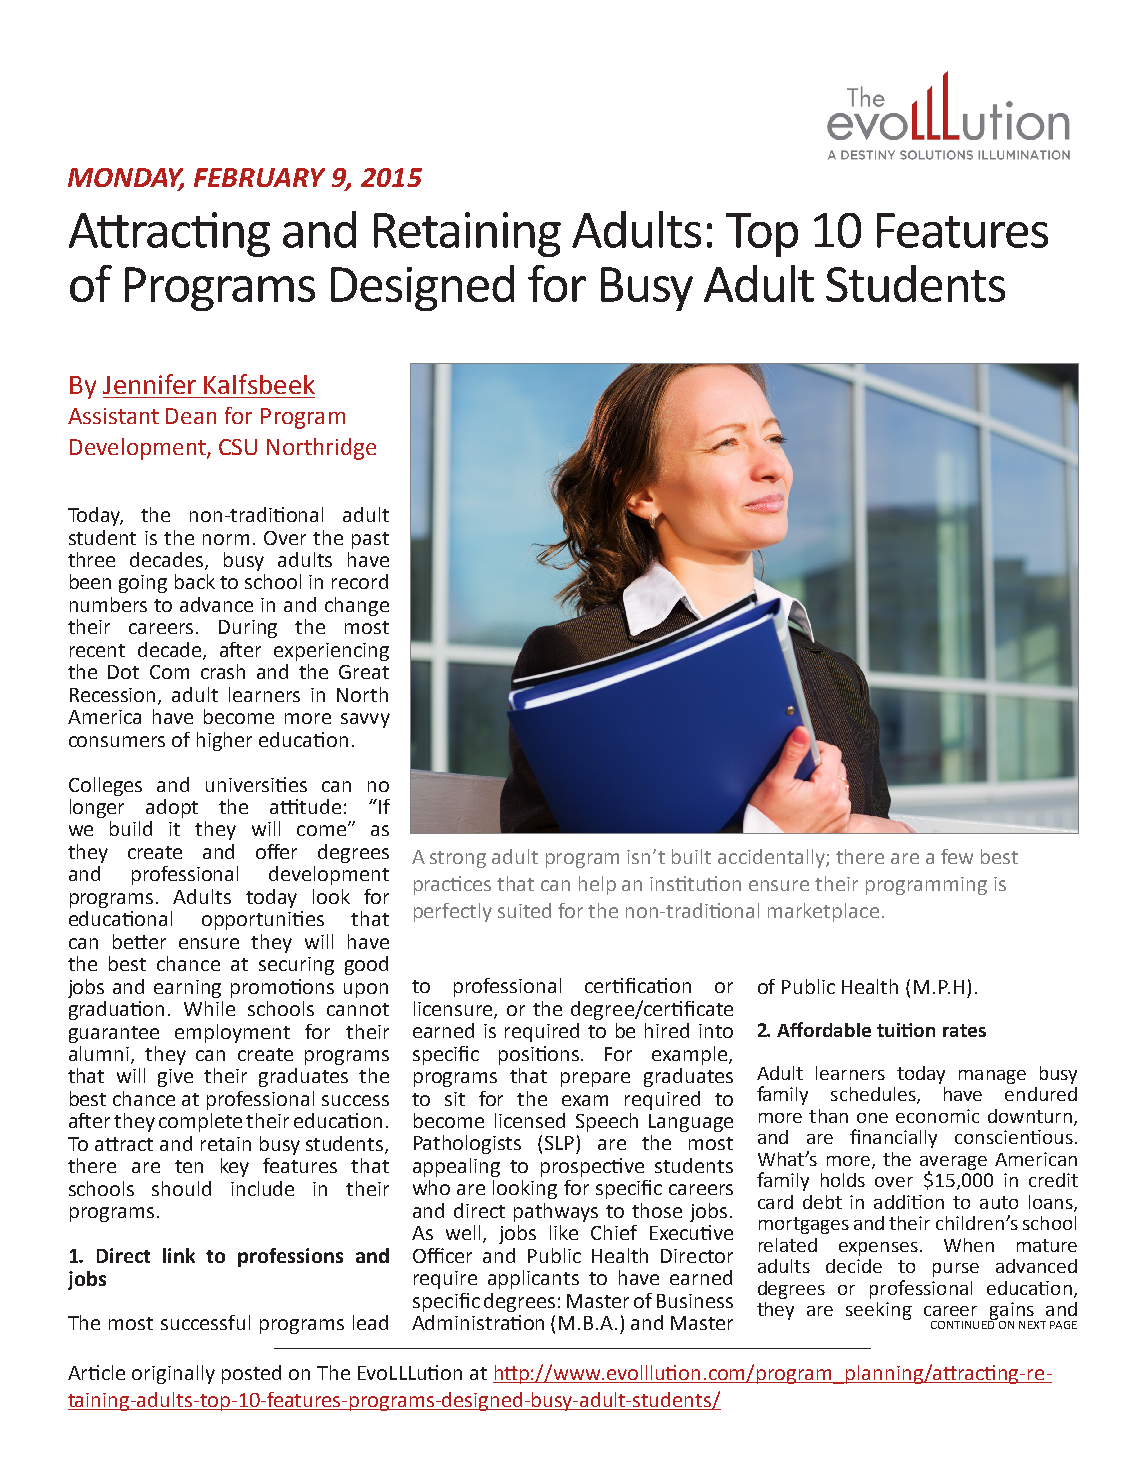 The image size is (1145, 1482). Describe the element at coordinates (823, 912) in the screenshot. I see `marketplace` at that location.
